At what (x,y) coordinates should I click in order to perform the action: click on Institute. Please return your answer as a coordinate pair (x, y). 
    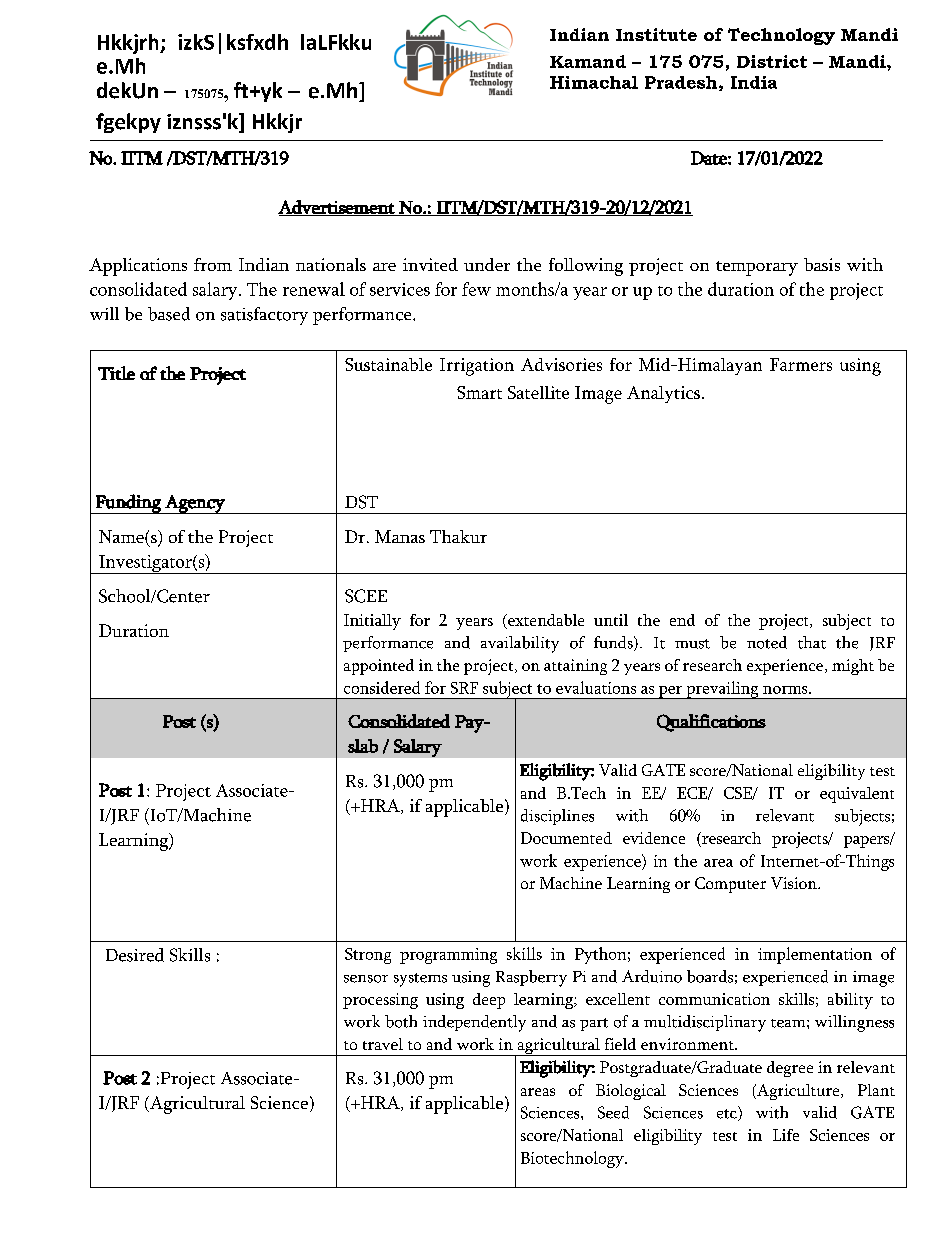
    Looking at the image, I should click on (656, 34).
